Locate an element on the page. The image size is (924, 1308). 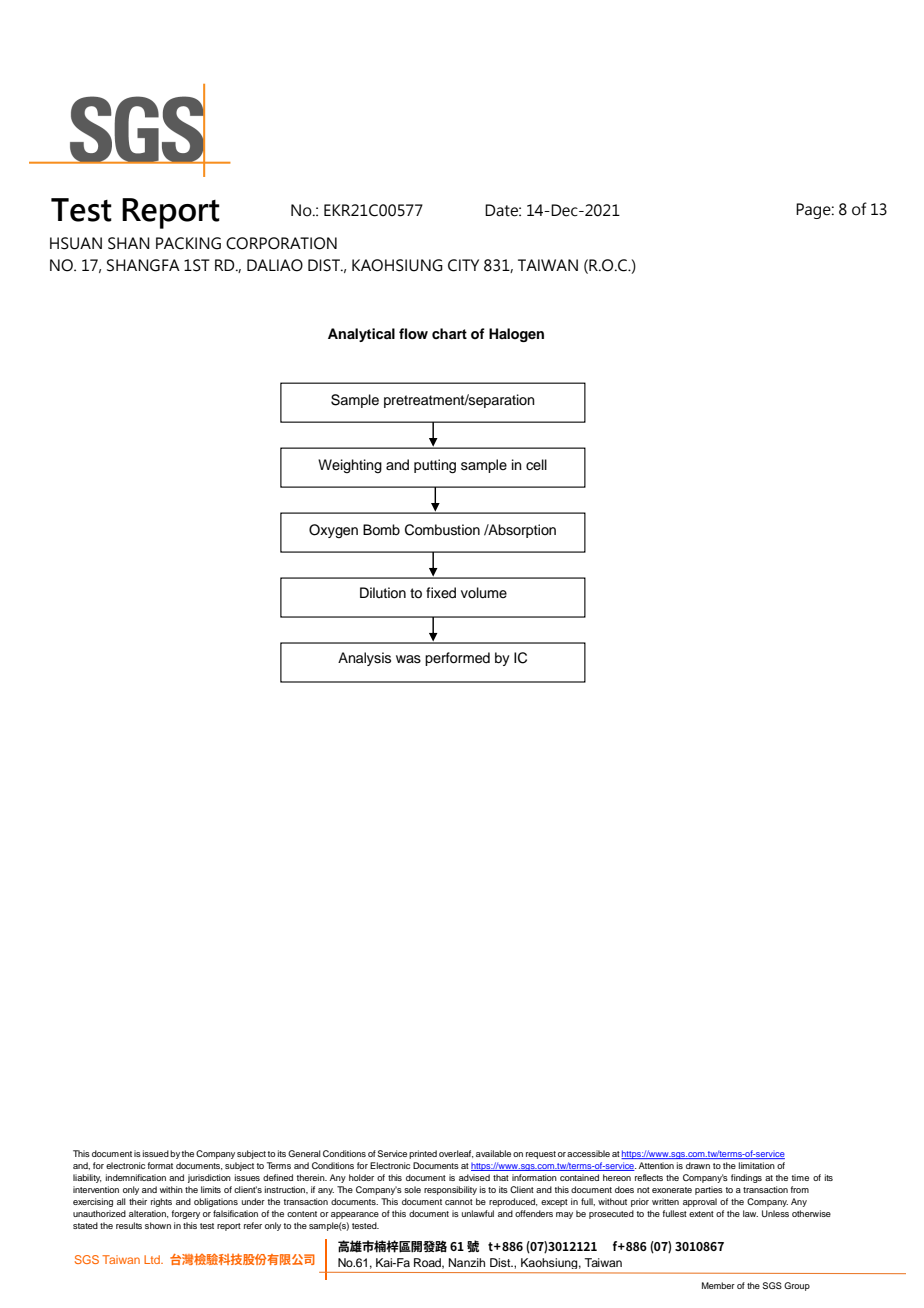
was is located at coordinates (408, 659).
